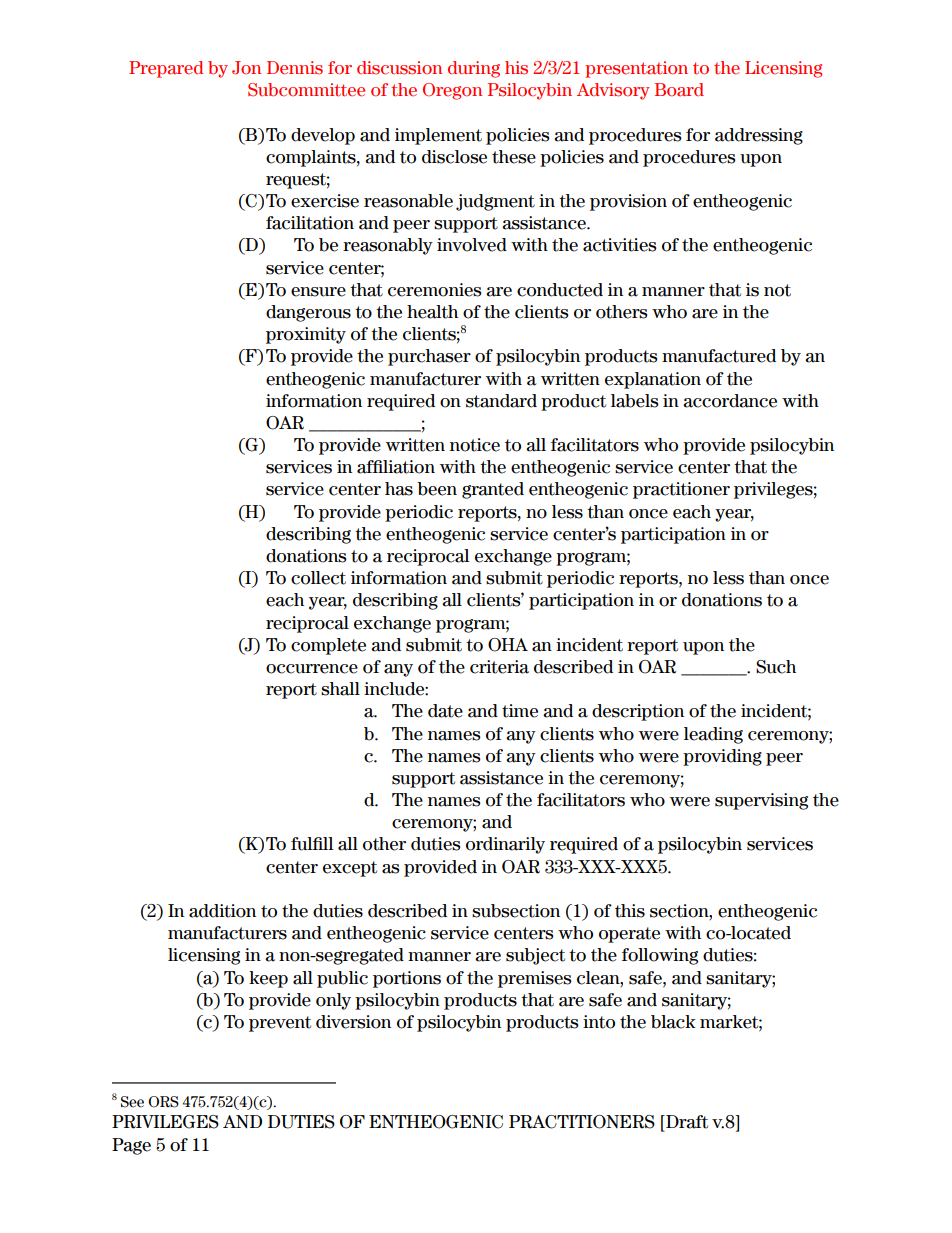 This page has height=1233, width=952. I want to click on been, so click(437, 489).
